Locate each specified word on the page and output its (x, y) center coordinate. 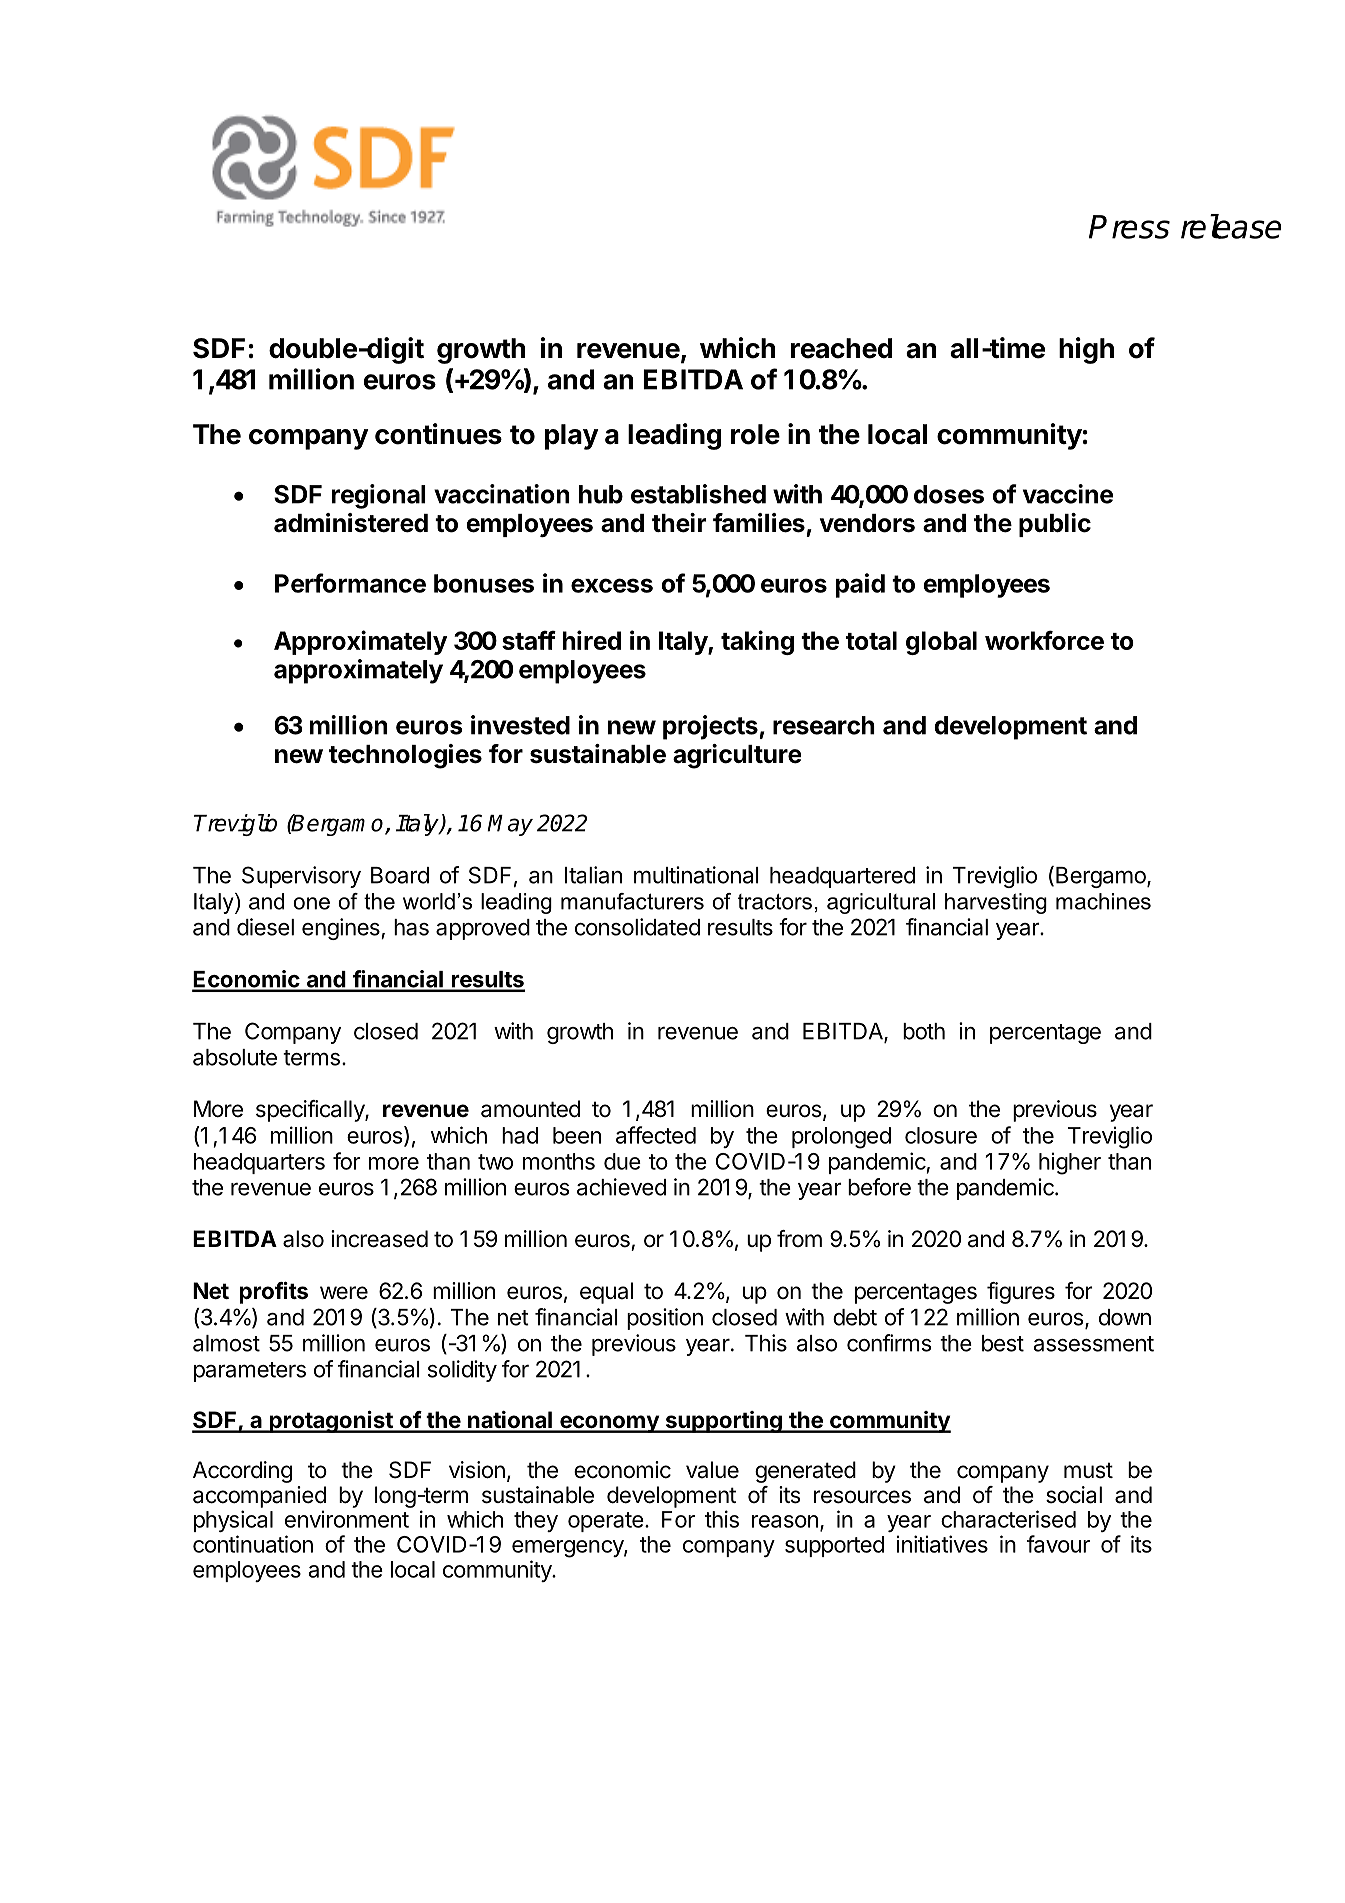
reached (841, 348)
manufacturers (632, 901)
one (311, 903)
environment (347, 1519)
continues (438, 434)
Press (1129, 227)
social (1074, 1495)
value (712, 1470)
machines (1103, 901)
